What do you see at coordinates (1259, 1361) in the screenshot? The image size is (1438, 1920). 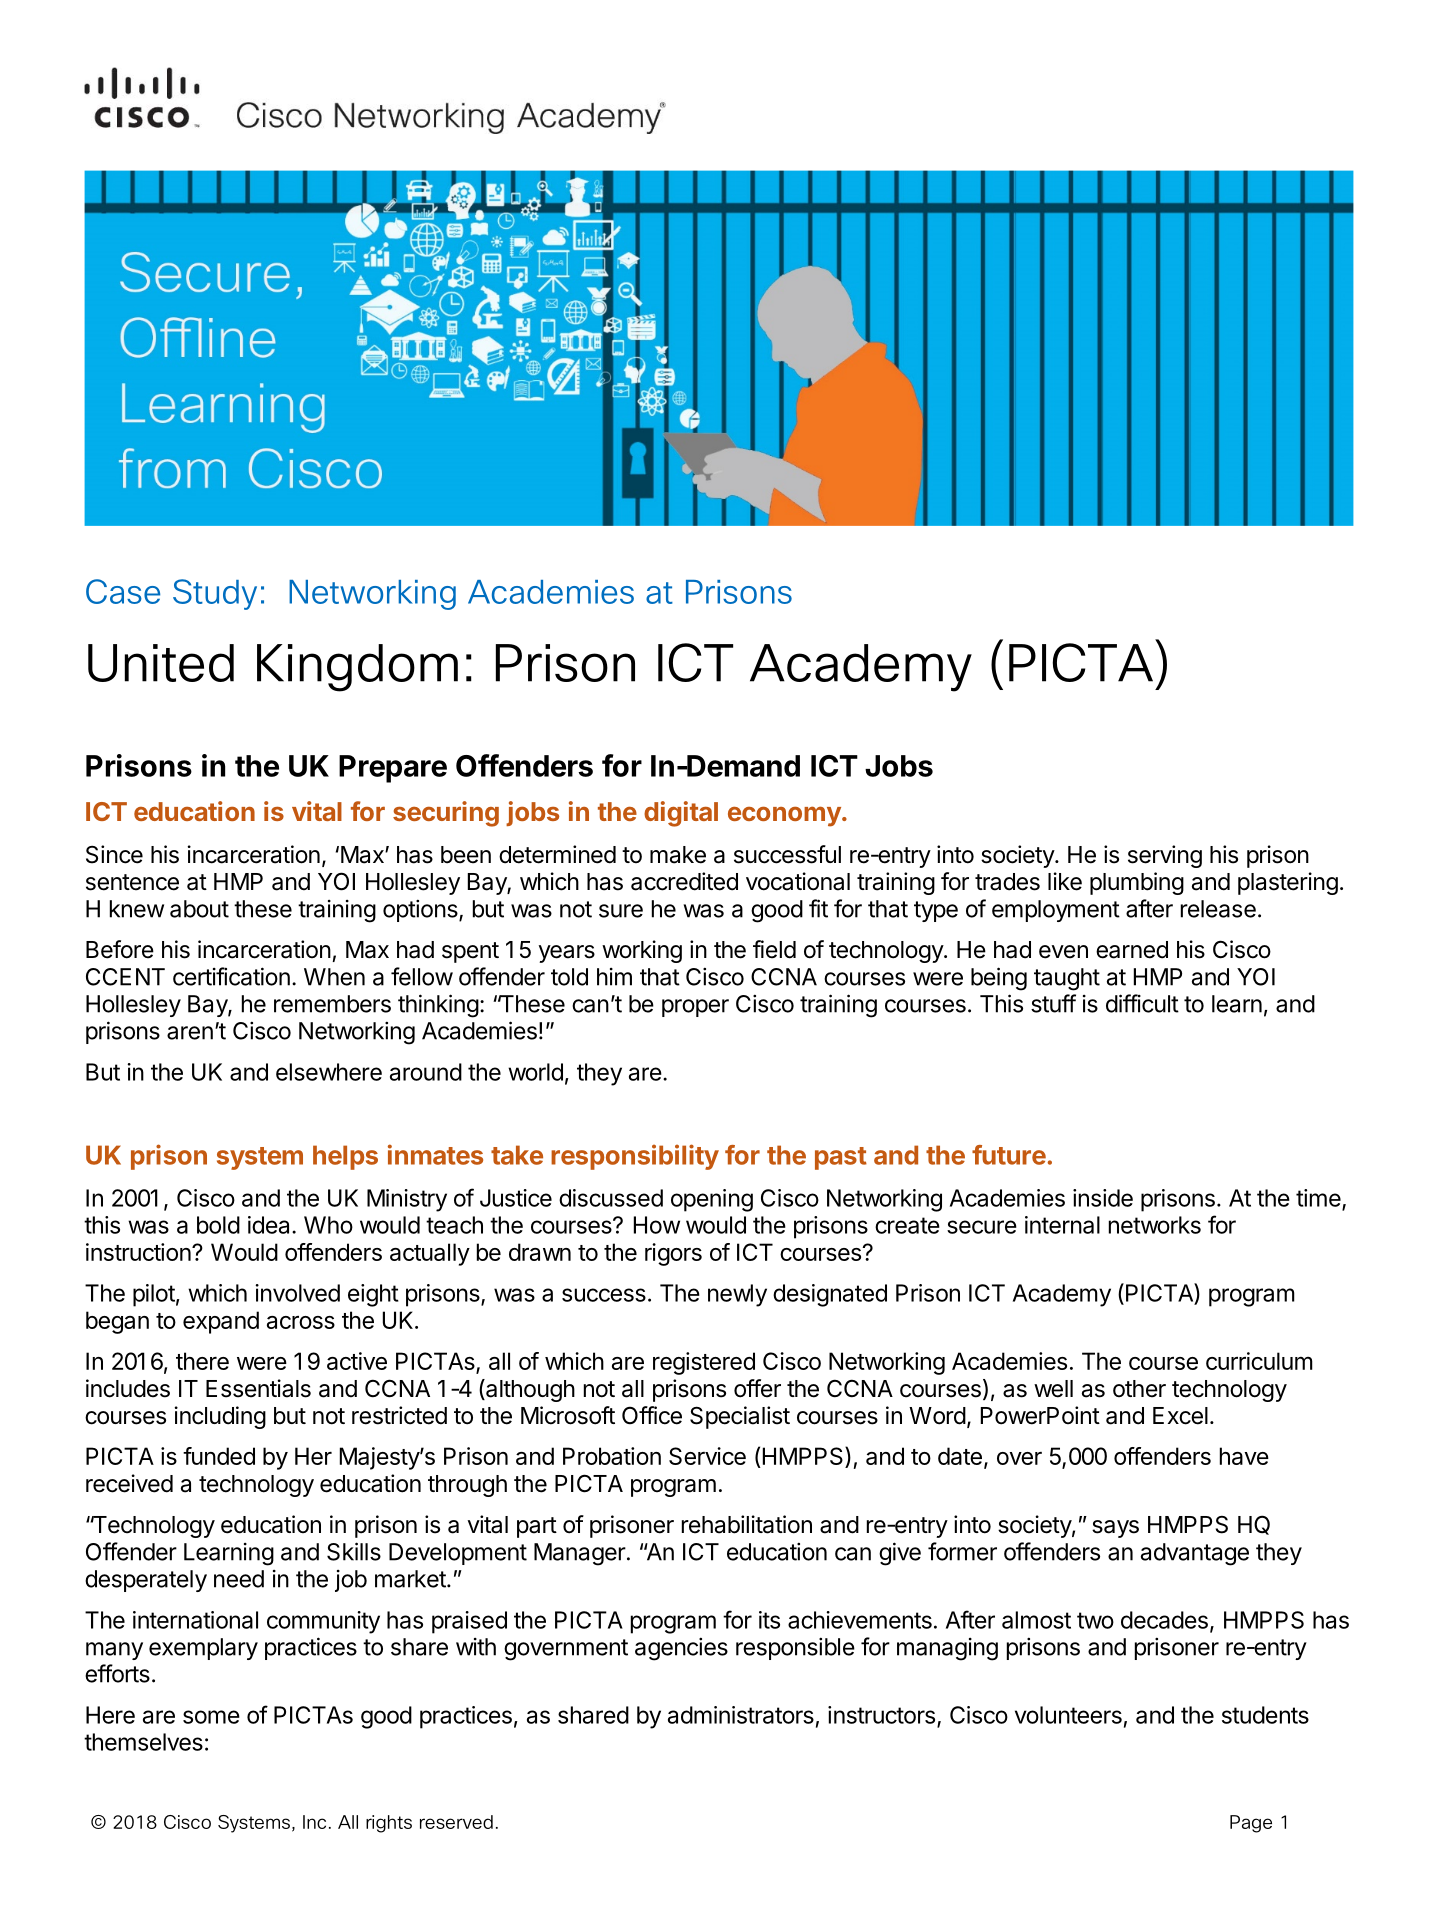 I see `curriculum` at bounding box center [1259, 1361].
